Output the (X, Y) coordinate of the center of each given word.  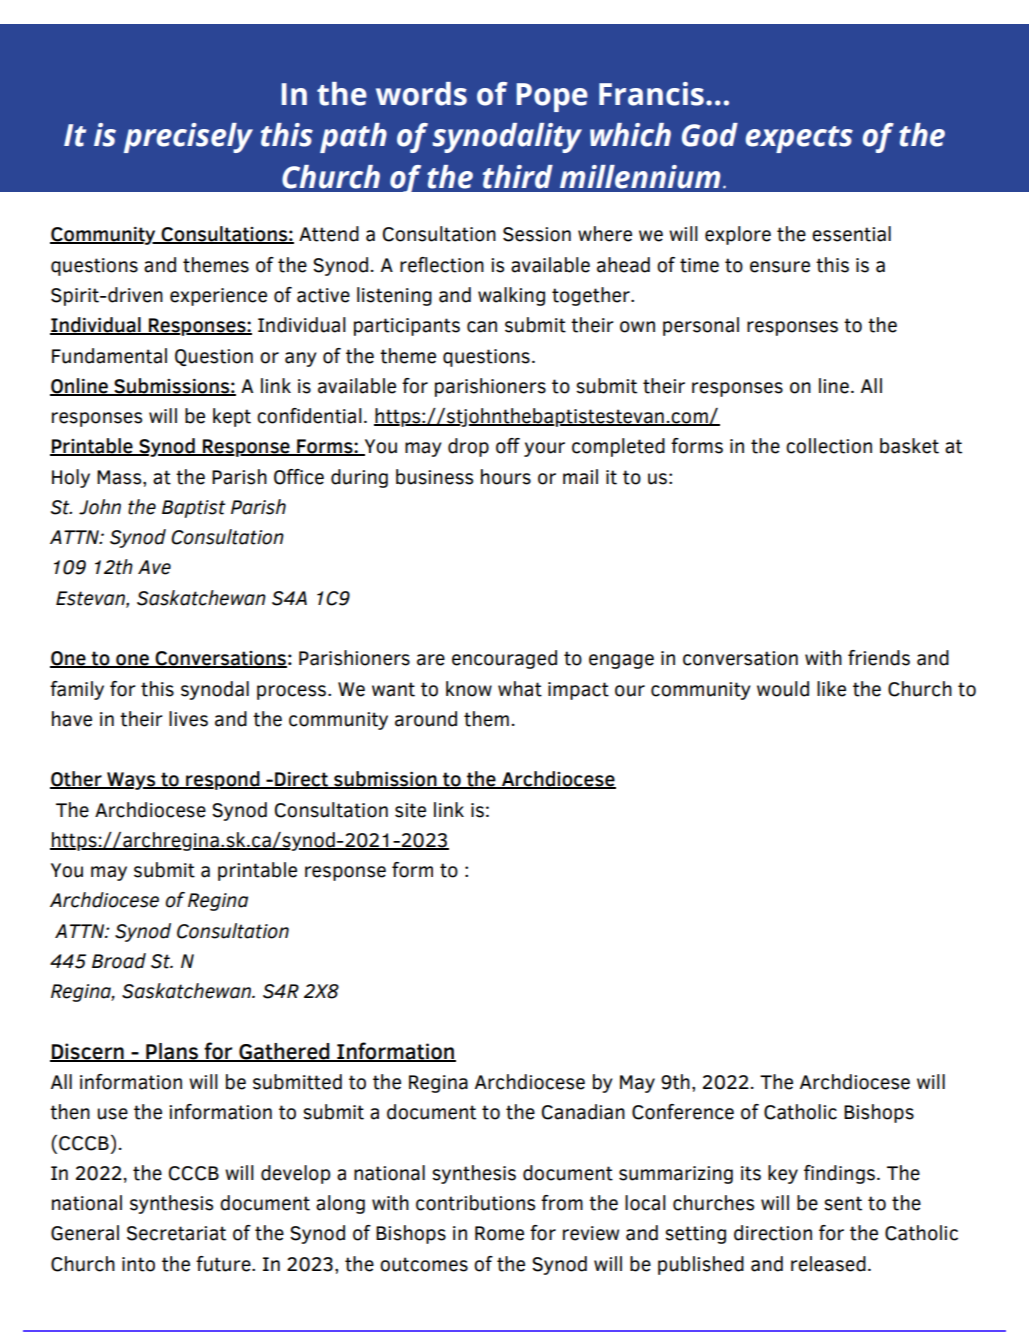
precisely (188, 138)
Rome (499, 1233)
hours (506, 477)
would (783, 689)
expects (799, 139)
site (410, 810)
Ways (131, 781)
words (421, 94)
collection (829, 446)
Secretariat (176, 1233)
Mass (120, 477)
